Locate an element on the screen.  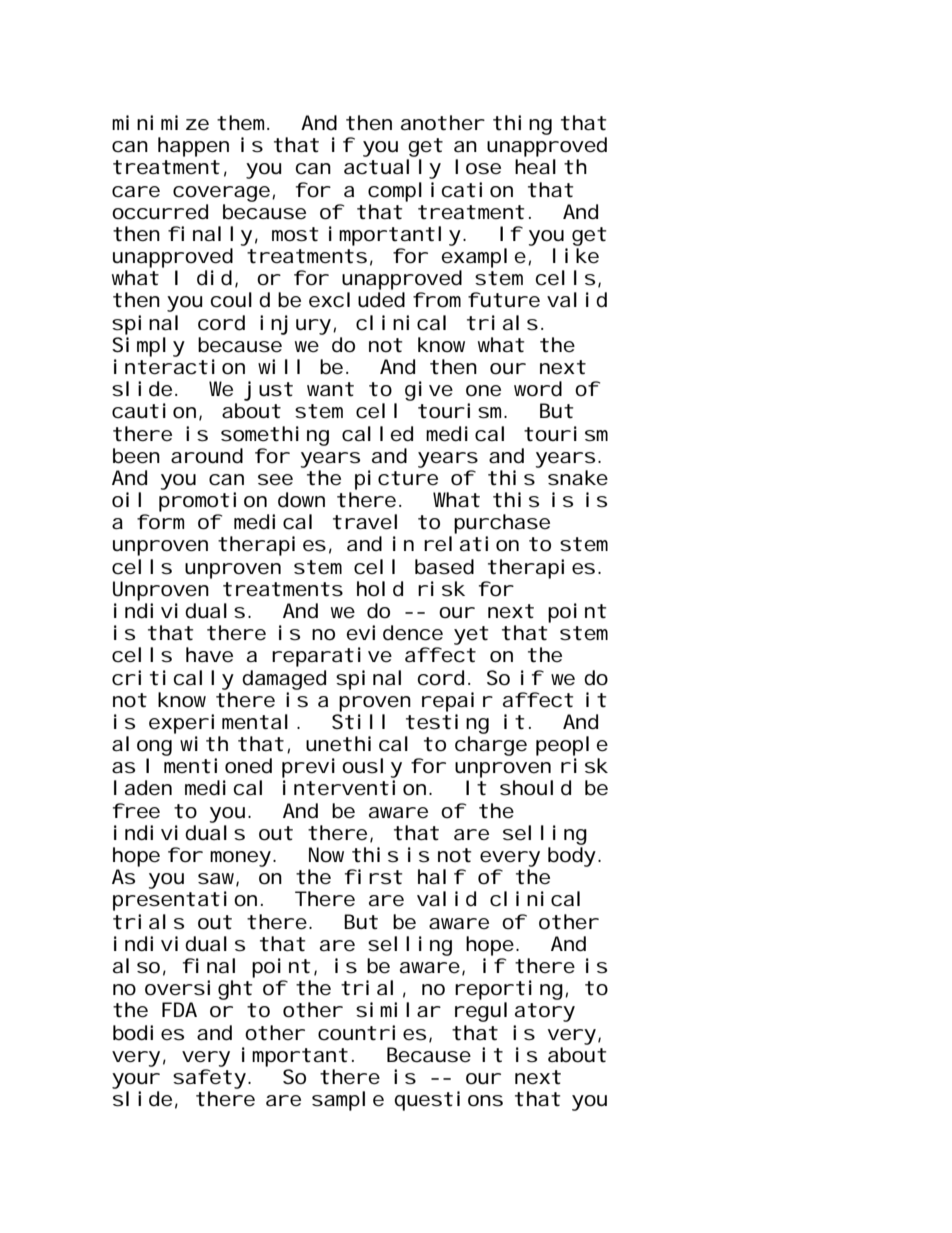
word is located at coordinates (538, 389).
